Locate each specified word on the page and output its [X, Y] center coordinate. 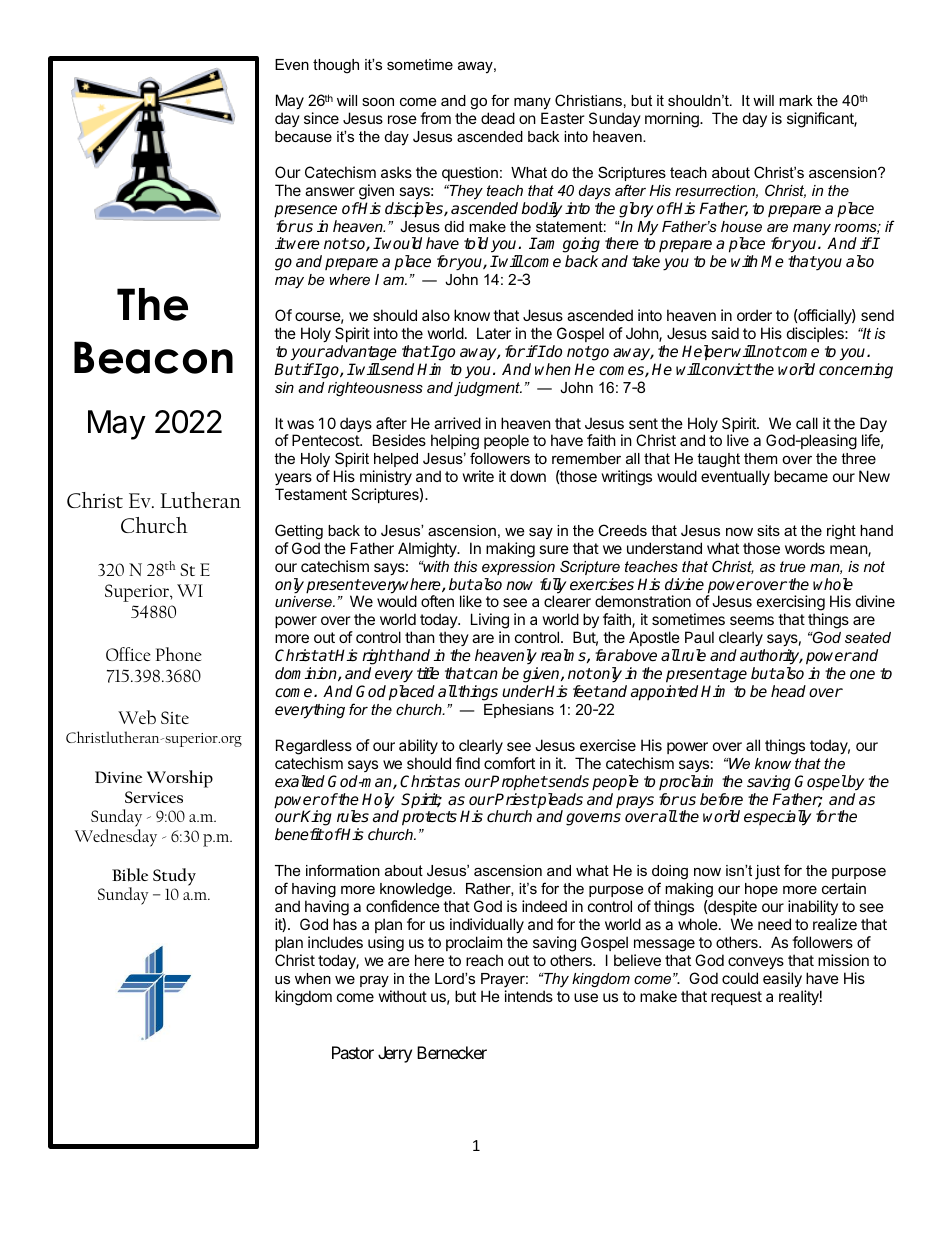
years [293, 481]
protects [429, 818]
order [754, 315]
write [478, 476]
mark [796, 100]
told [476, 243]
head [788, 691]
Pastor [353, 1052]
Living [490, 622]
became [801, 476]
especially [777, 818]
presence [305, 211]
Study [174, 877]
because [303, 136]
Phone [179, 654]
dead [498, 118]
